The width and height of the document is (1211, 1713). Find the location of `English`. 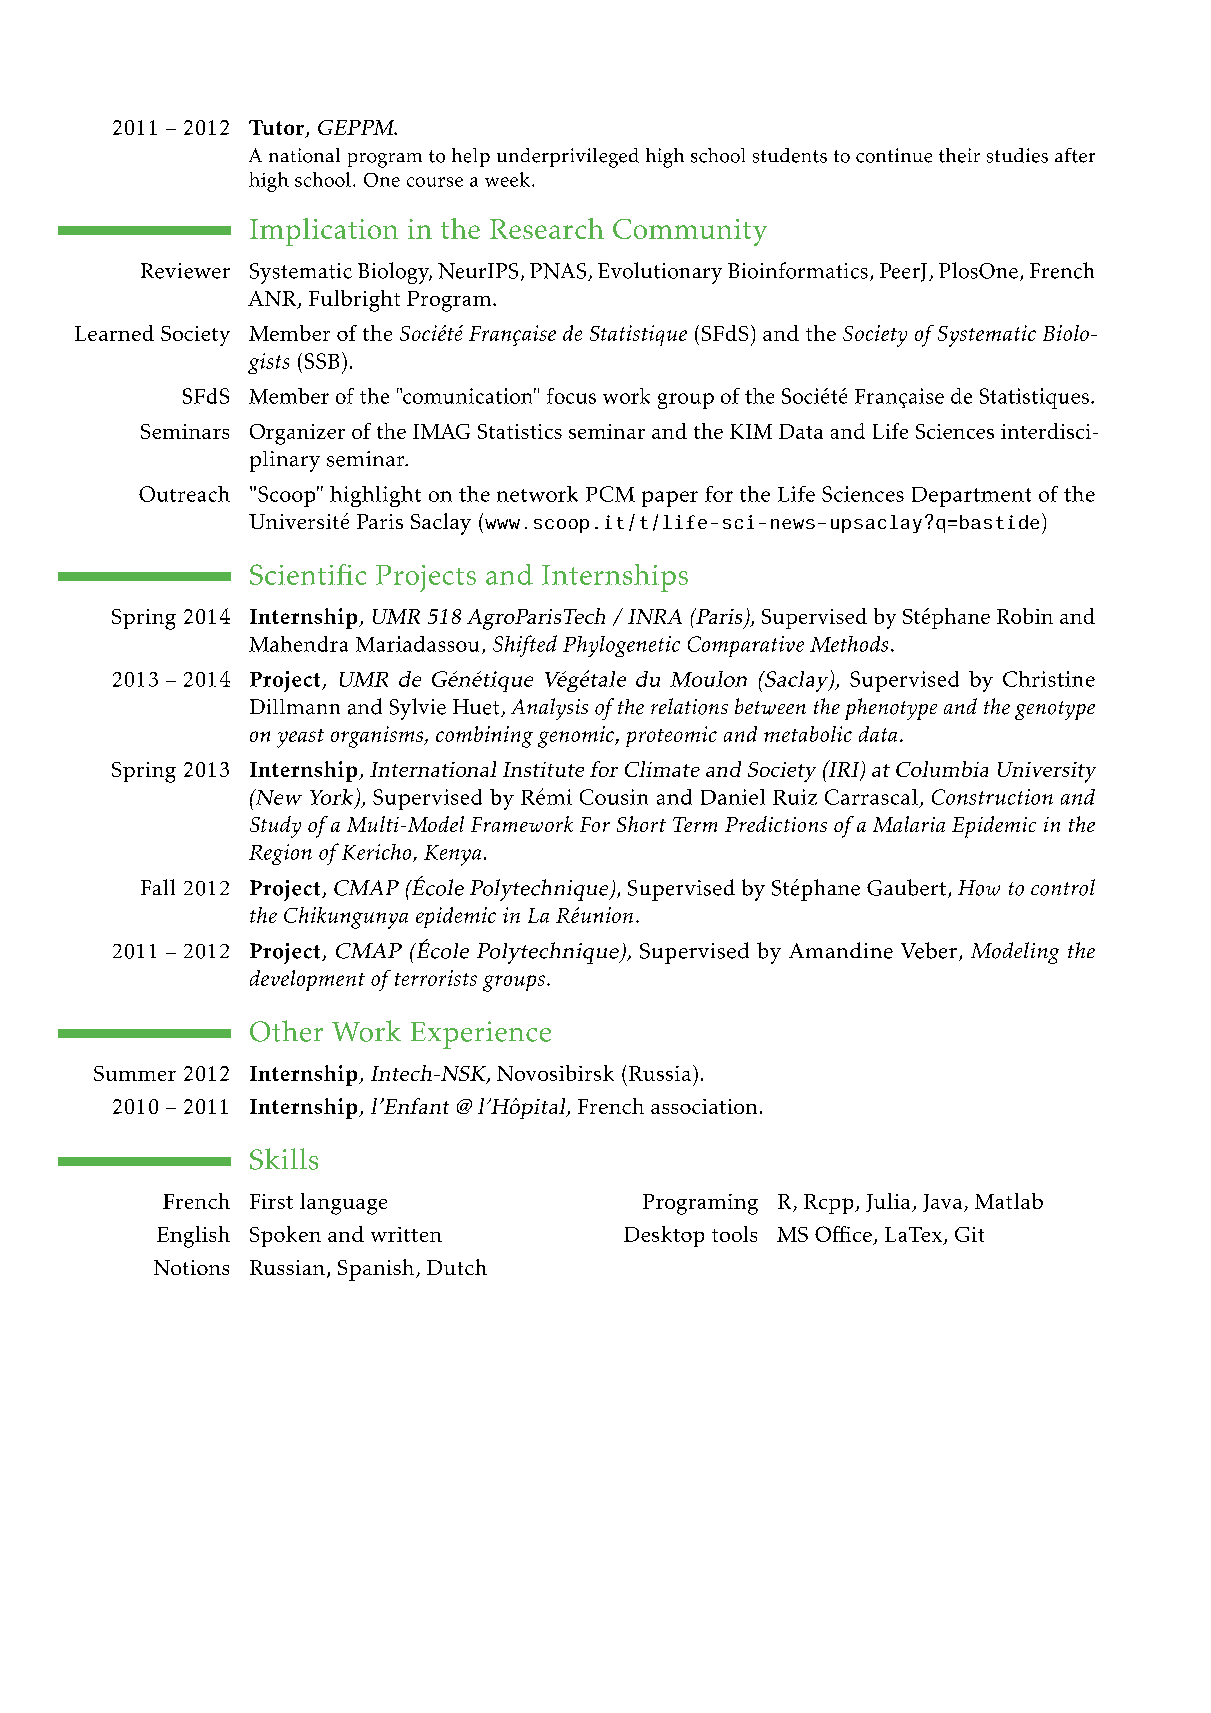

English is located at coordinates (193, 1237).
